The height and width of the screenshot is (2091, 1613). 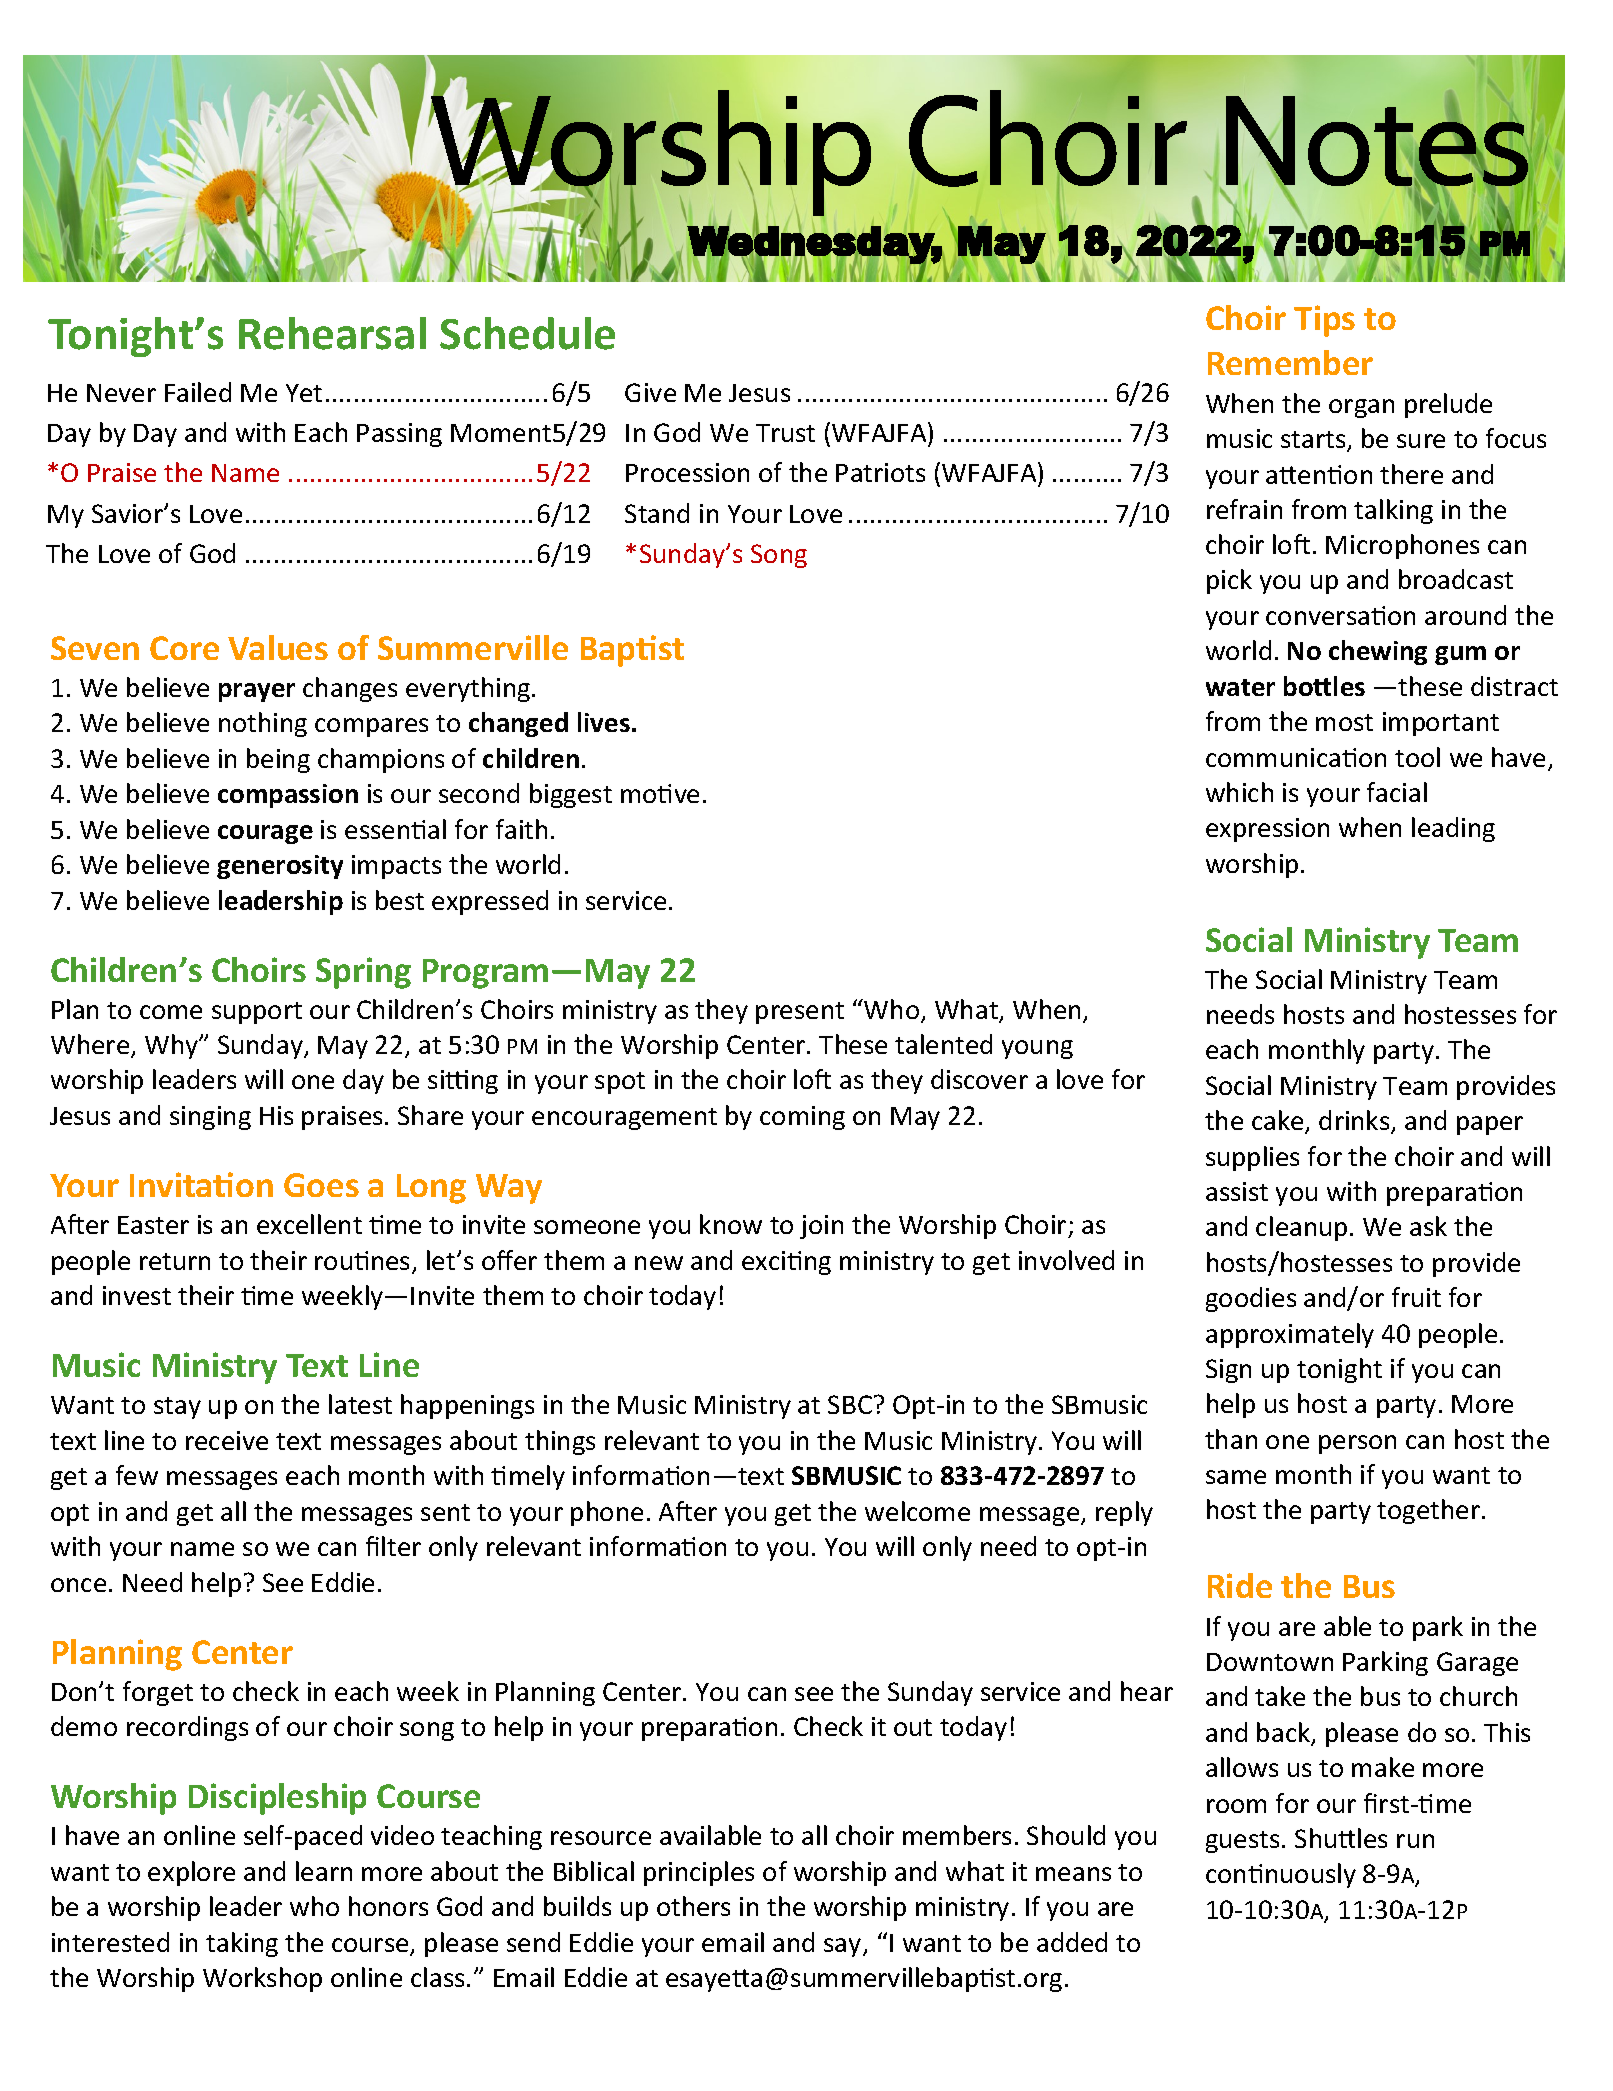 I want to click on motive, so click(x=660, y=793).
